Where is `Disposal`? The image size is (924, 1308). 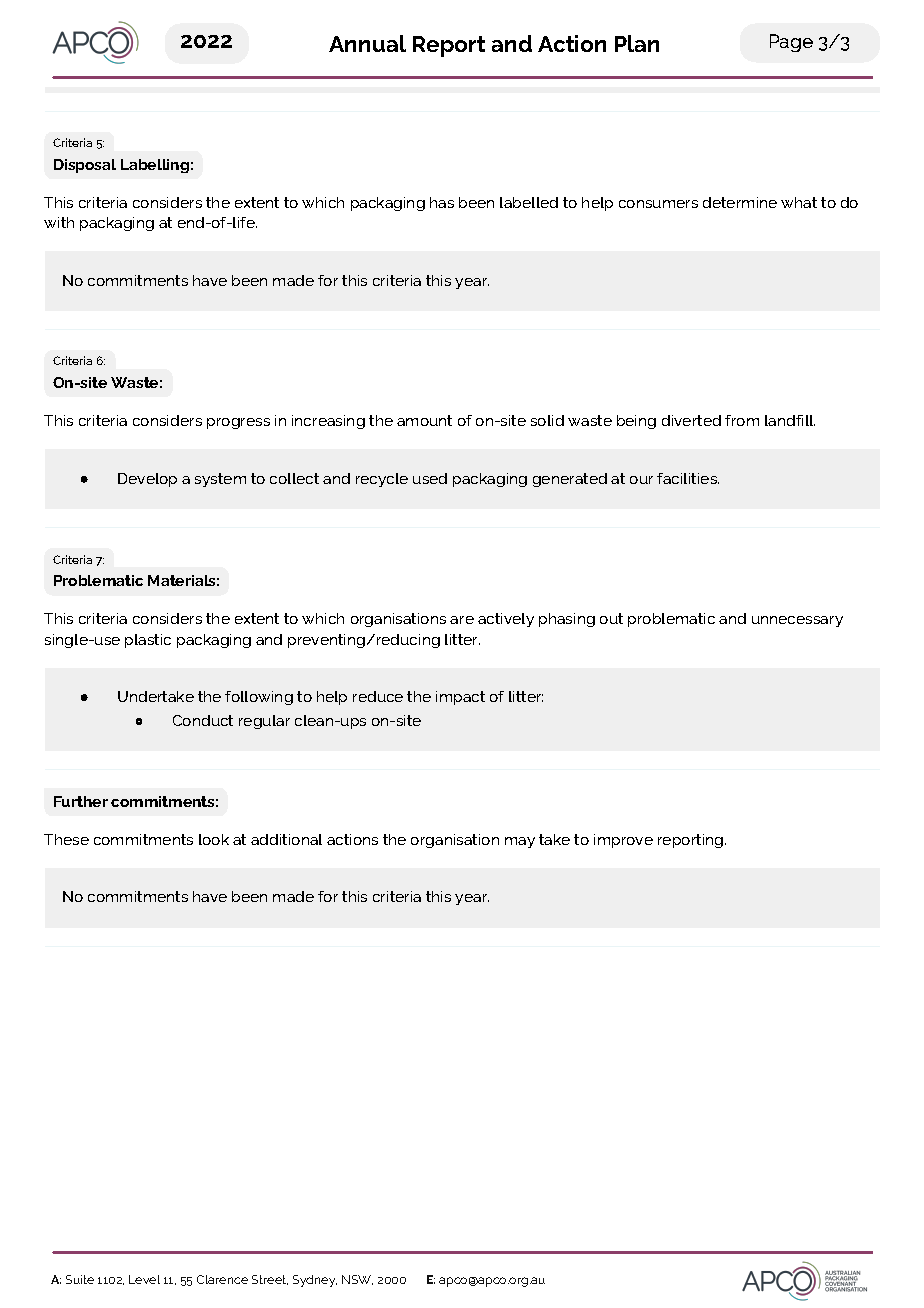
Disposal is located at coordinates (85, 166).
